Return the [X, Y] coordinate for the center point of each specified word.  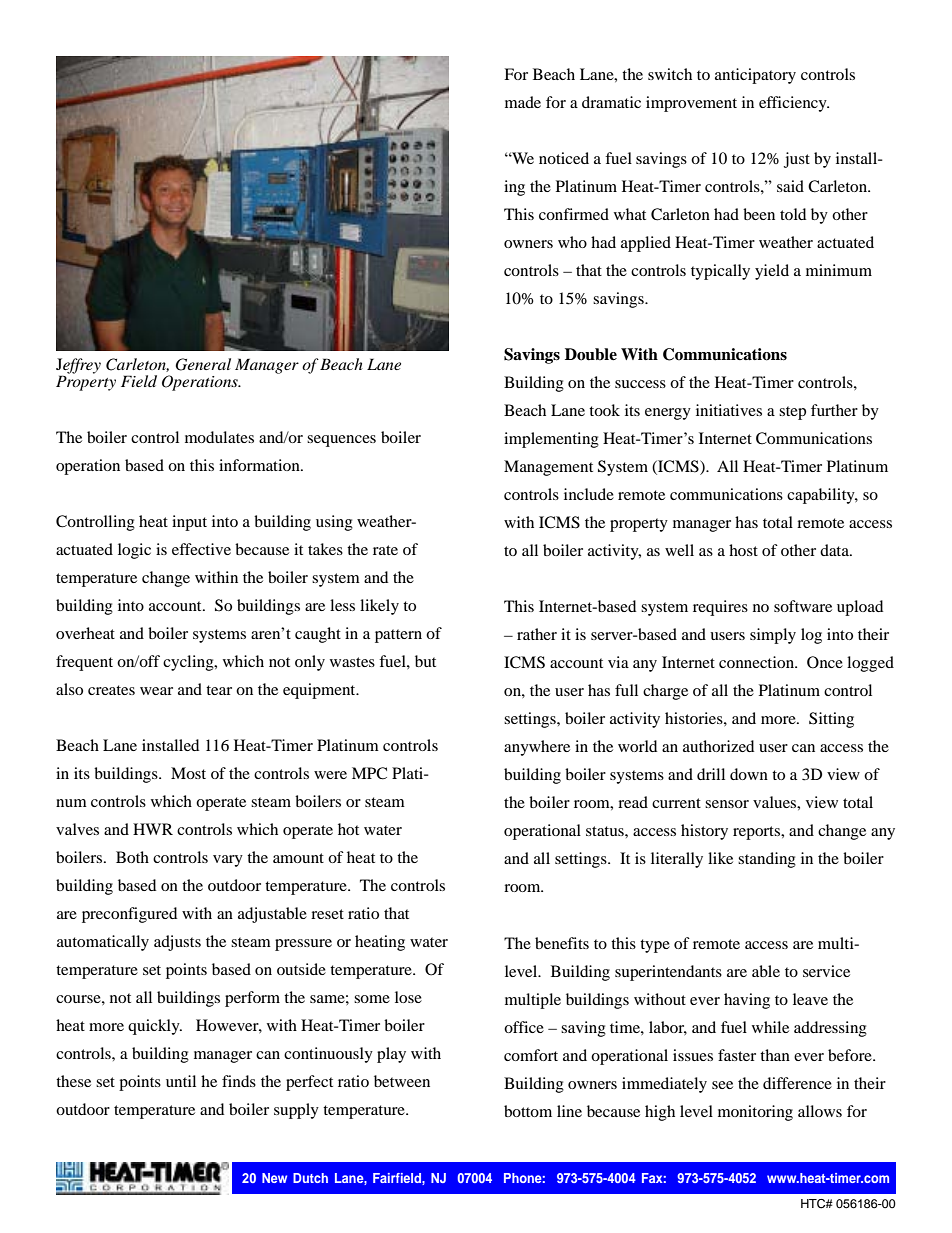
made [523, 102]
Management [548, 468]
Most [188, 773]
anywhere [537, 748]
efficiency [794, 104]
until [181, 1081]
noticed [564, 158]
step [792, 413]
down [749, 774]
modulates [219, 437]
